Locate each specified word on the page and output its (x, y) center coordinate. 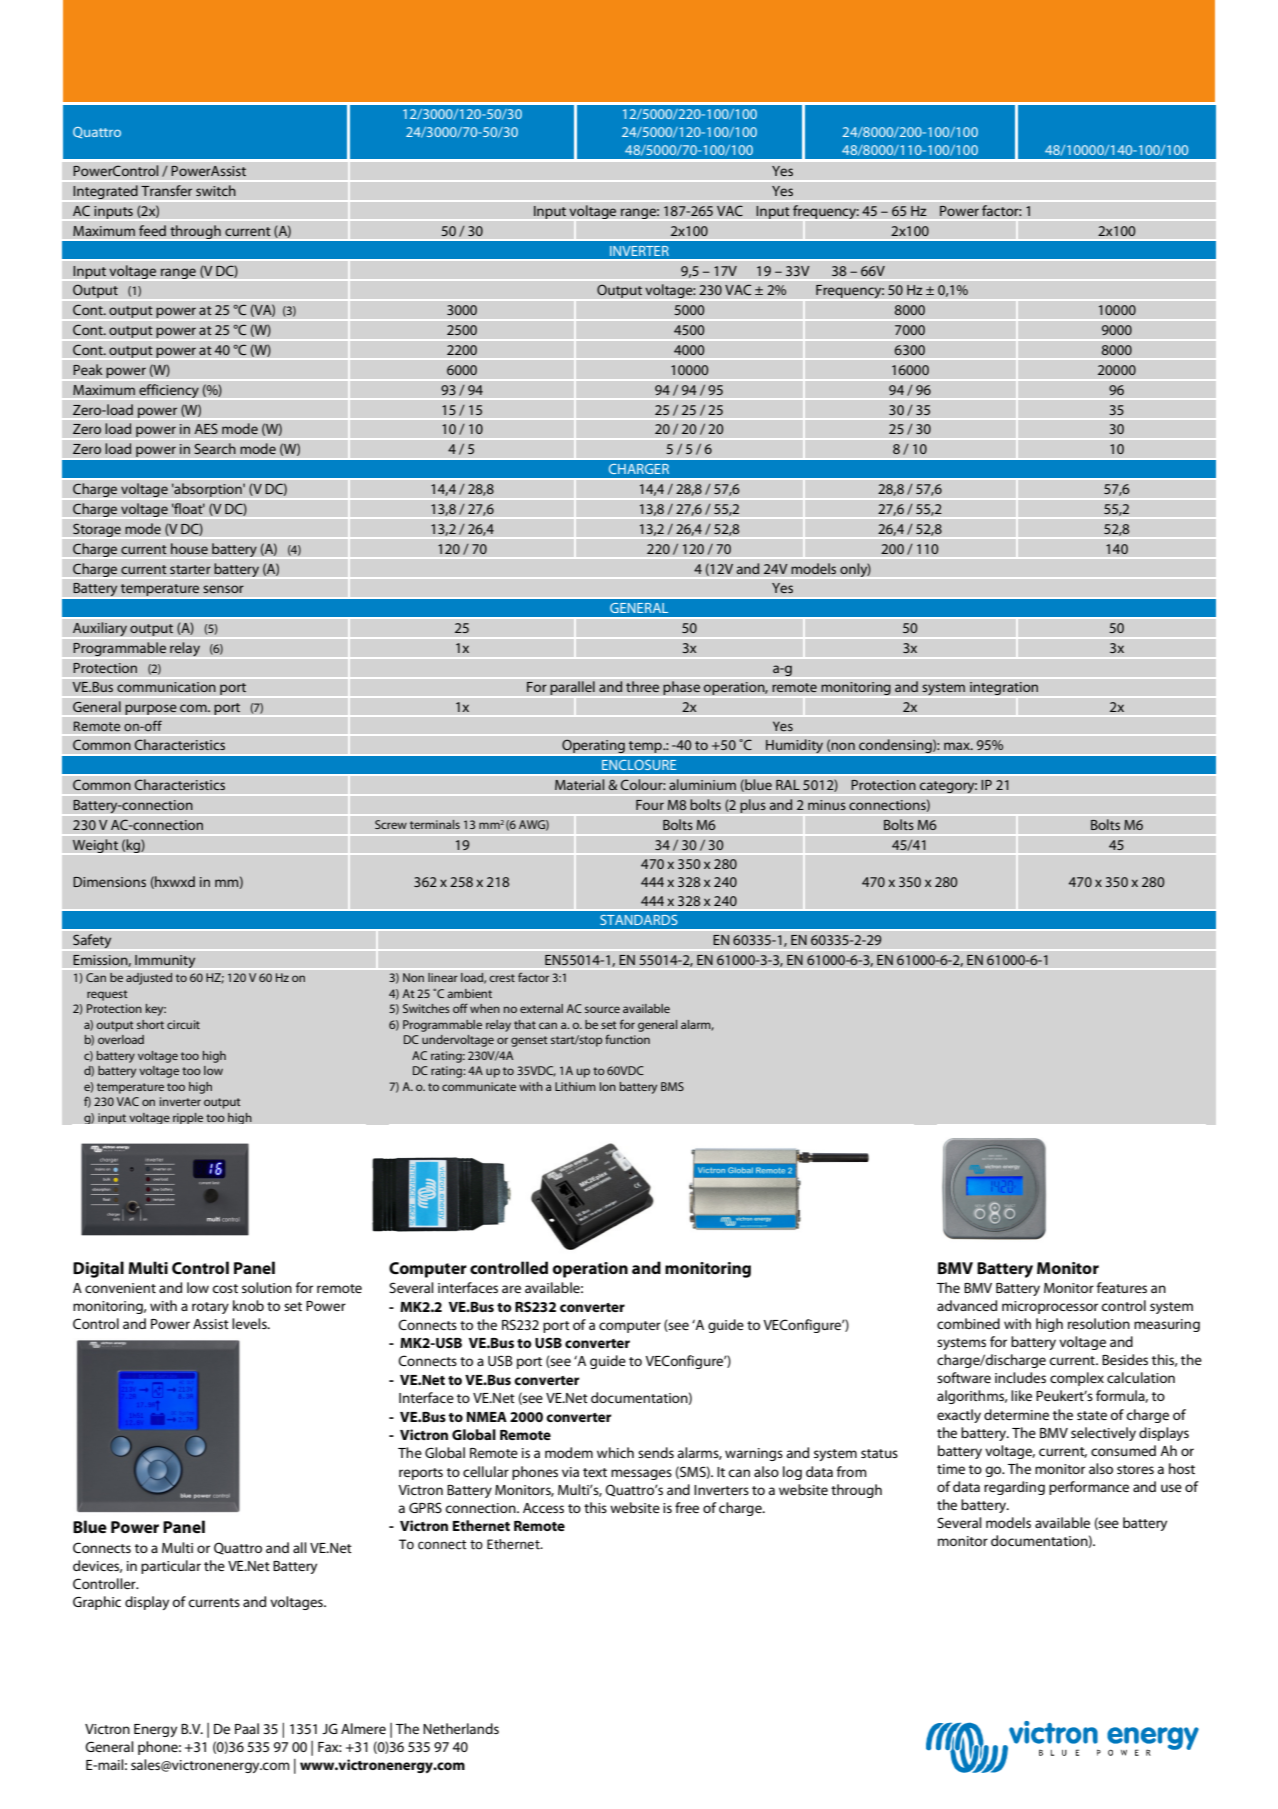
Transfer (167, 191)
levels (250, 1323)
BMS (672, 1086)
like (1021, 1395)
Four (650, 805)
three (642, 687)
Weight (95, 846)
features (1122, 1287)
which (615, 1452)
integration (1004, 688)
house (189, 548)
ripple (188, 1118)
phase (681, 688)
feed (152, 231)
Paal (247, 1728)
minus (827, 805)
